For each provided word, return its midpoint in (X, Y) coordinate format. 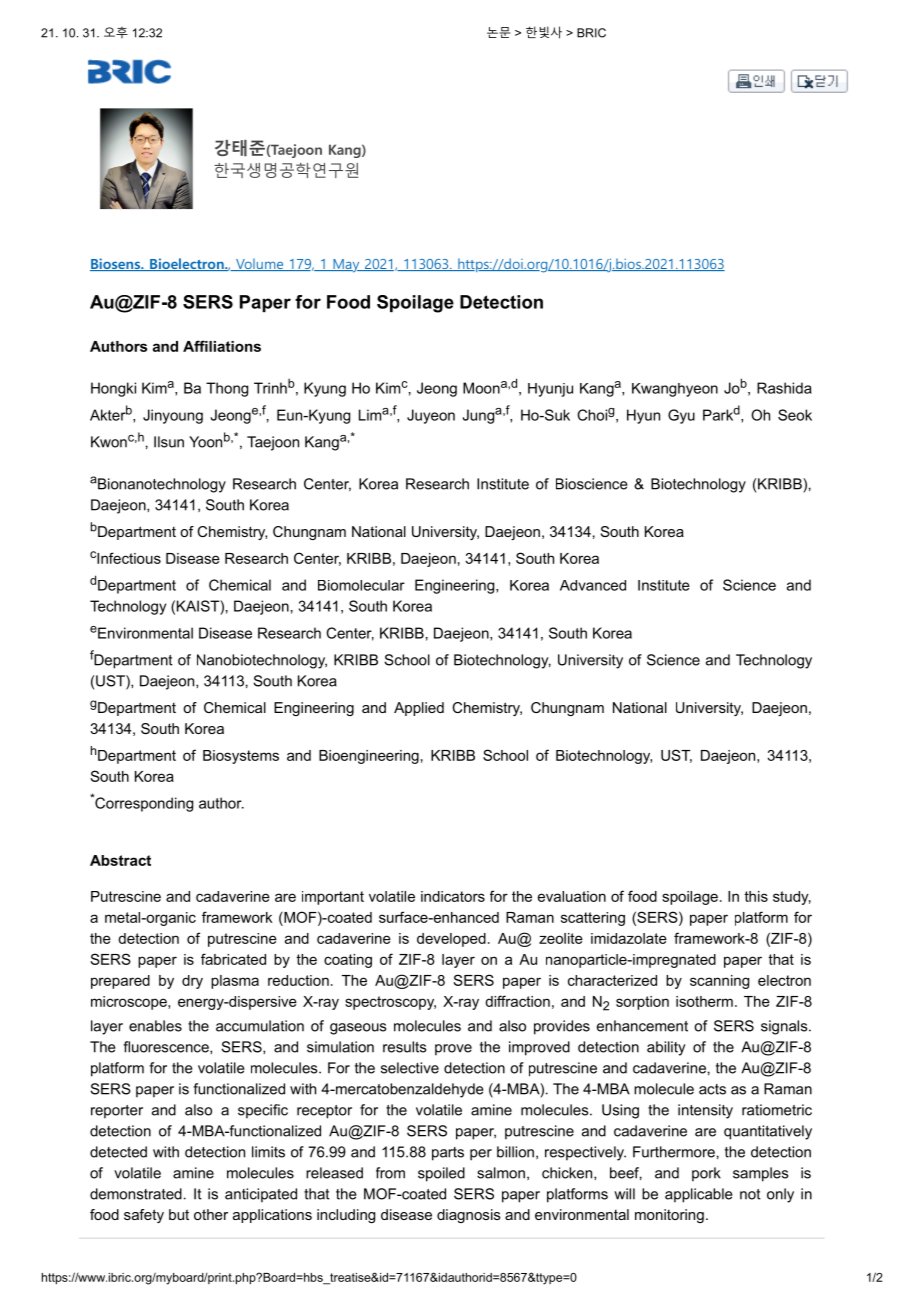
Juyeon (431, 416)
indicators (453, 896)
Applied (419, 709)
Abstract (120, 860)
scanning (719, 982)
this (756, 896)
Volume (260, 264)
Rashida (784, 388)
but (179, 1214)
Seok (795, 415)
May (346, 266)
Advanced (593, 585)
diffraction (517, 1001)
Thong (227, 389)
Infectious (129, 558)
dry (192, 982)
